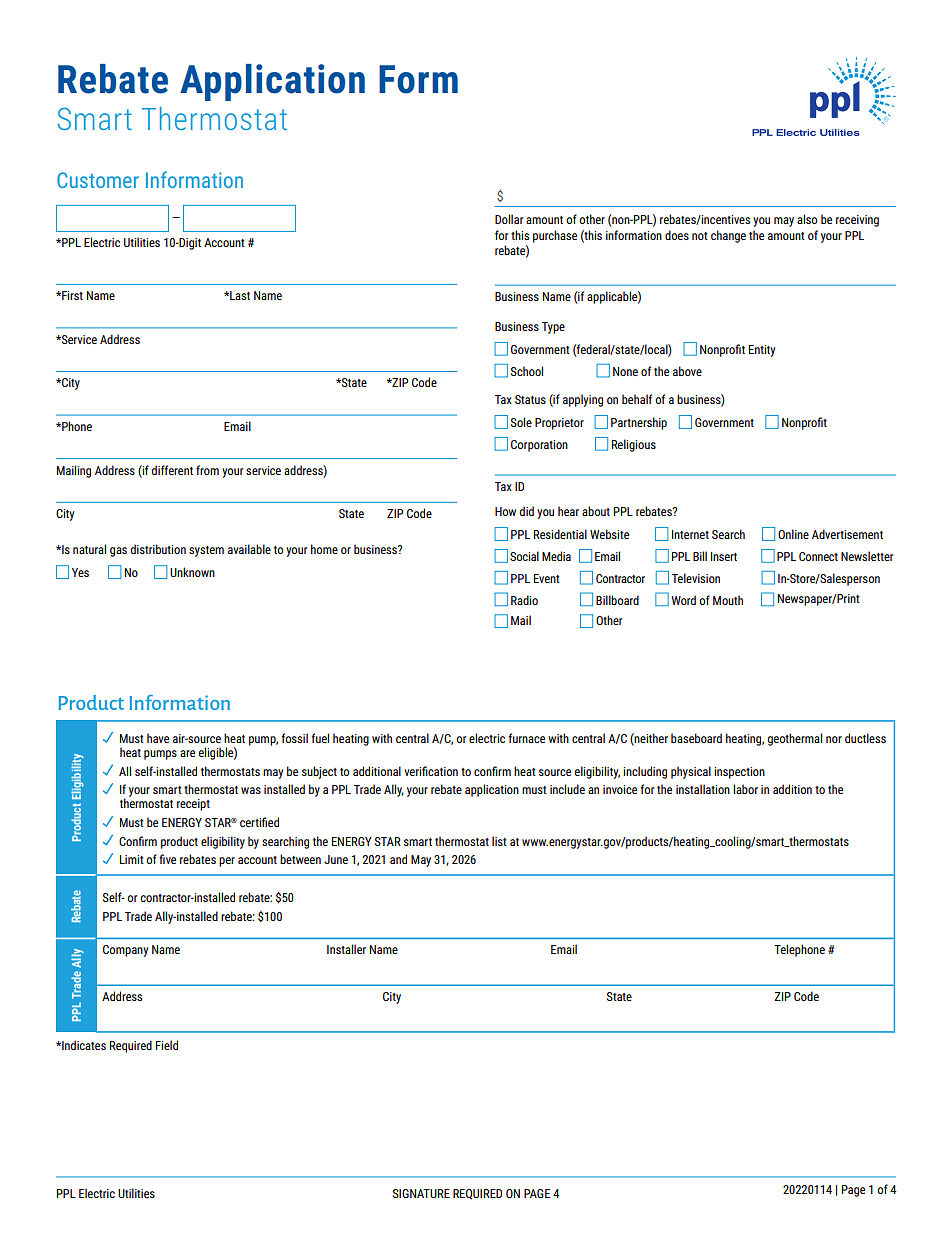 This screenshot has width=952, height=1233. What do you see at coordinates (158, 738) in the screenshot?
I see `have` at bounding box center [158, 738].
